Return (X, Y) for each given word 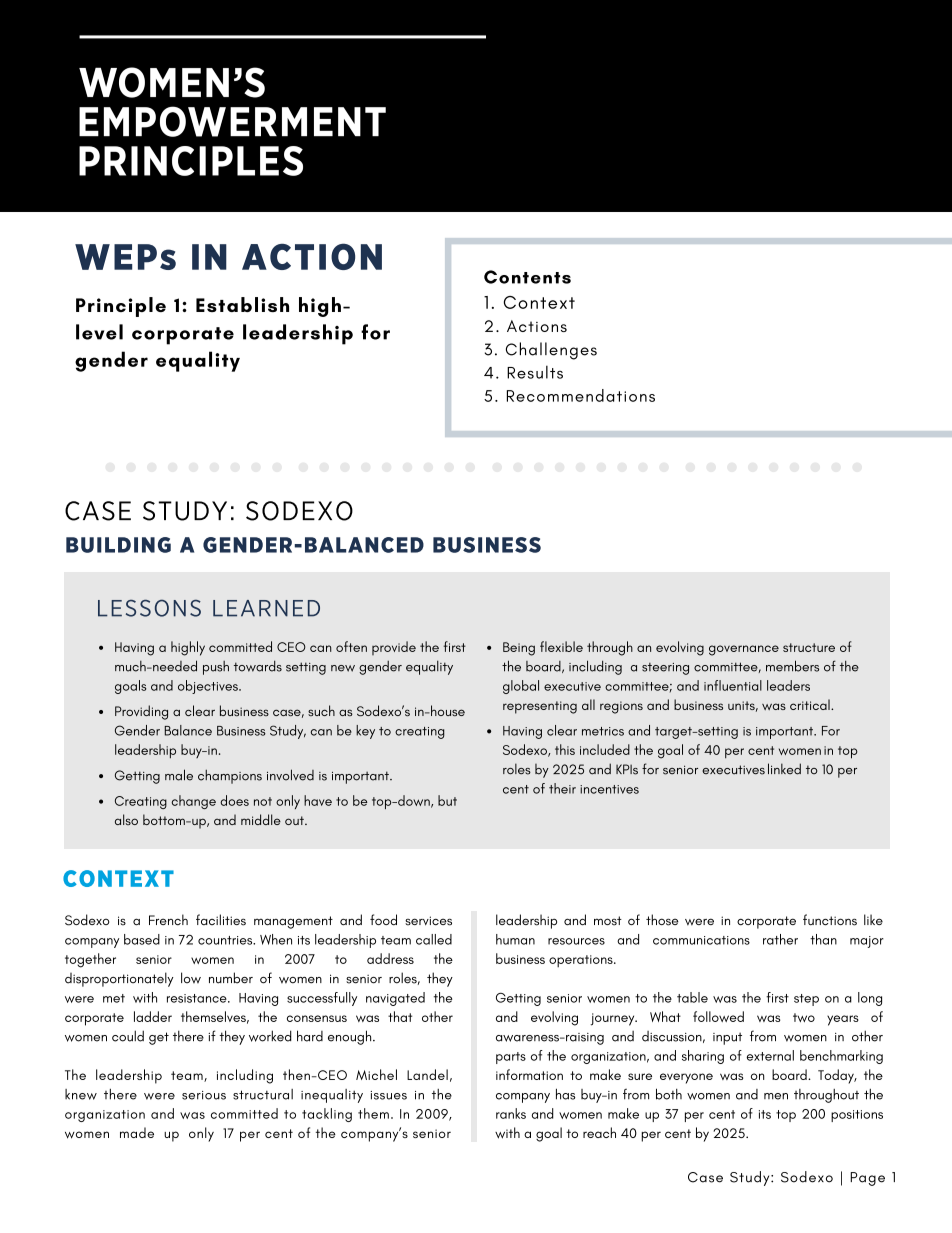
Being (519, 649)
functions (830, 920)
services (428, 921)
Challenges (551, 351)
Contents (527, 277)
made (137, 1132)
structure (809, 647)
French (168, 920)
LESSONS (149, 608)
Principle (121, 307)
